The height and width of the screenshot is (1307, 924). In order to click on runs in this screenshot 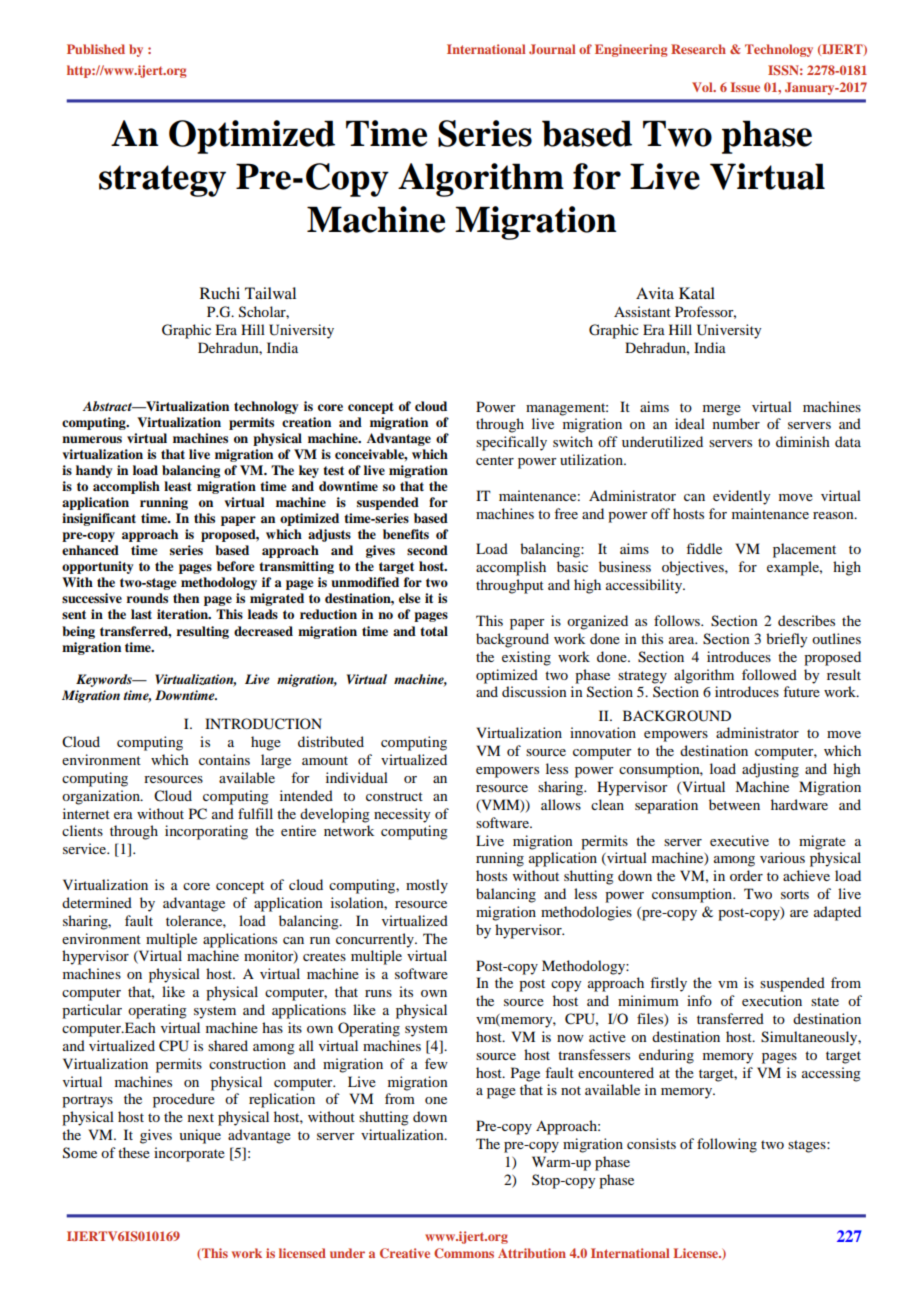, I will do `click(378, 993)`.
